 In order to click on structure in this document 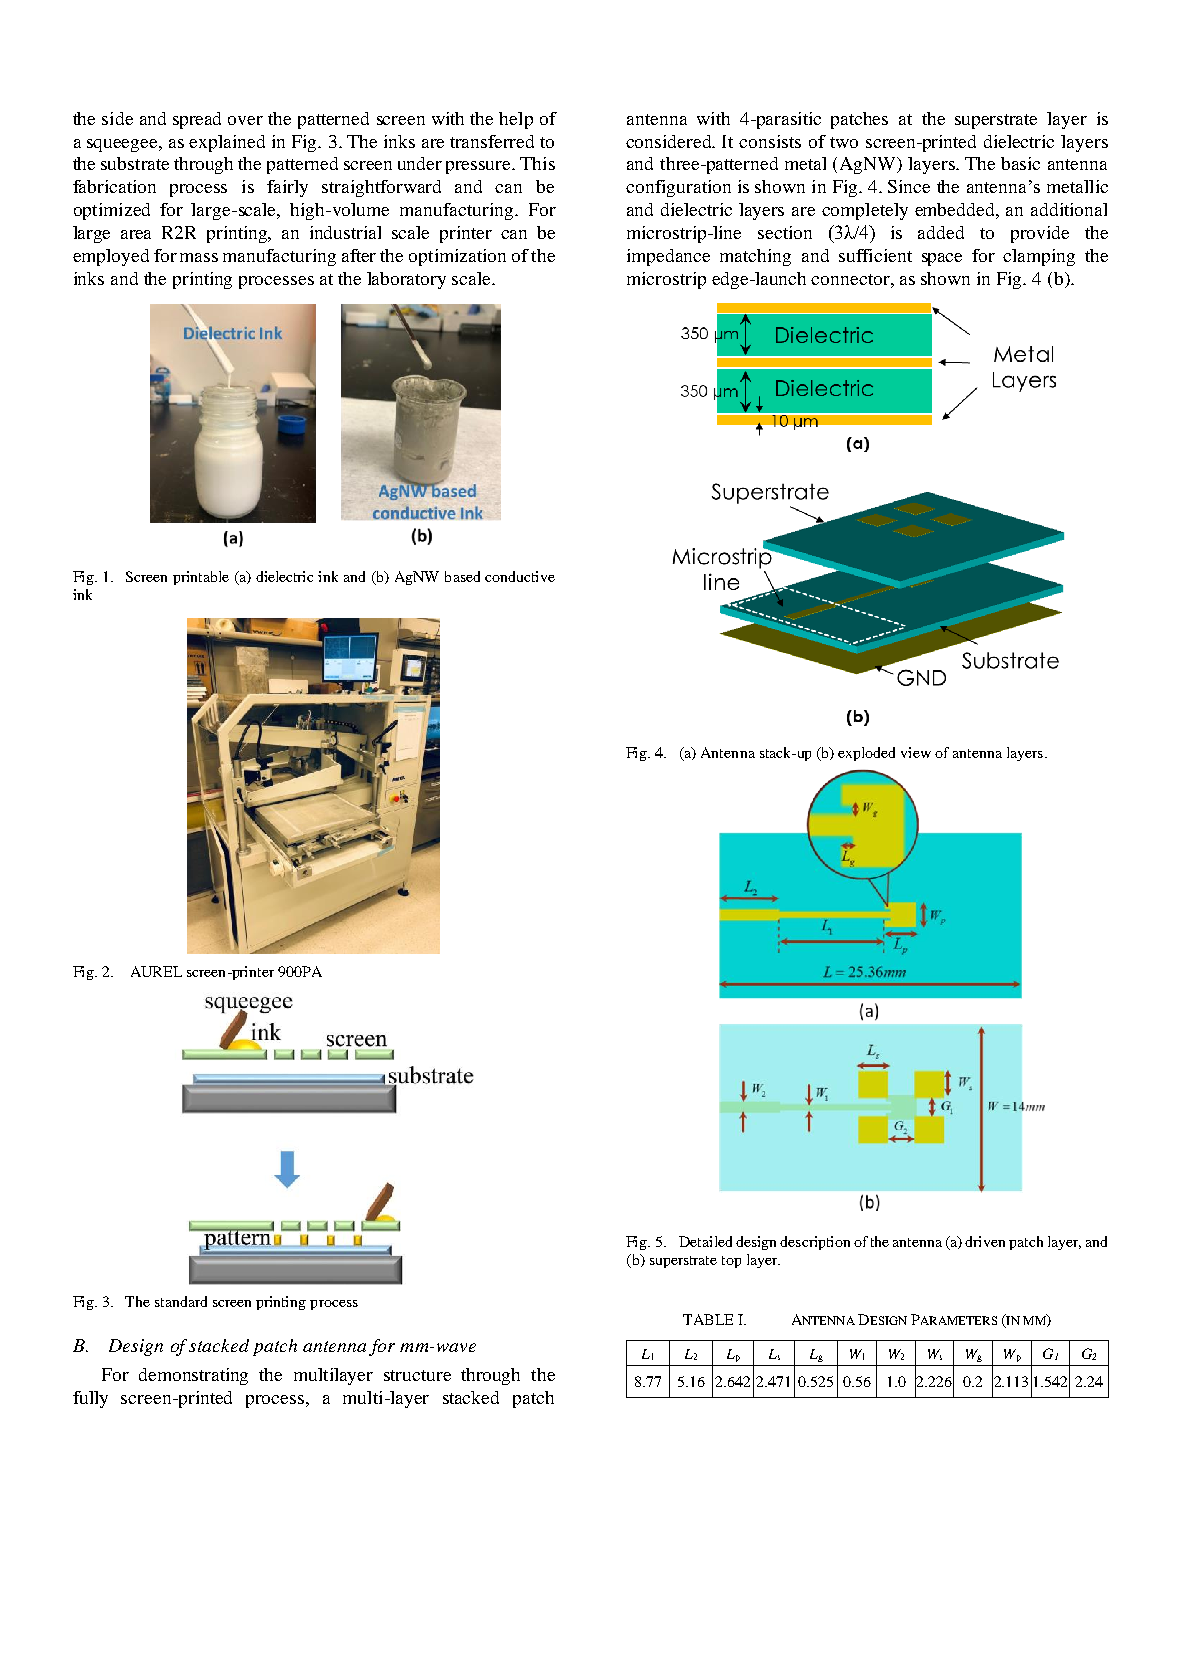, I will do `click(417, 1375)`.
